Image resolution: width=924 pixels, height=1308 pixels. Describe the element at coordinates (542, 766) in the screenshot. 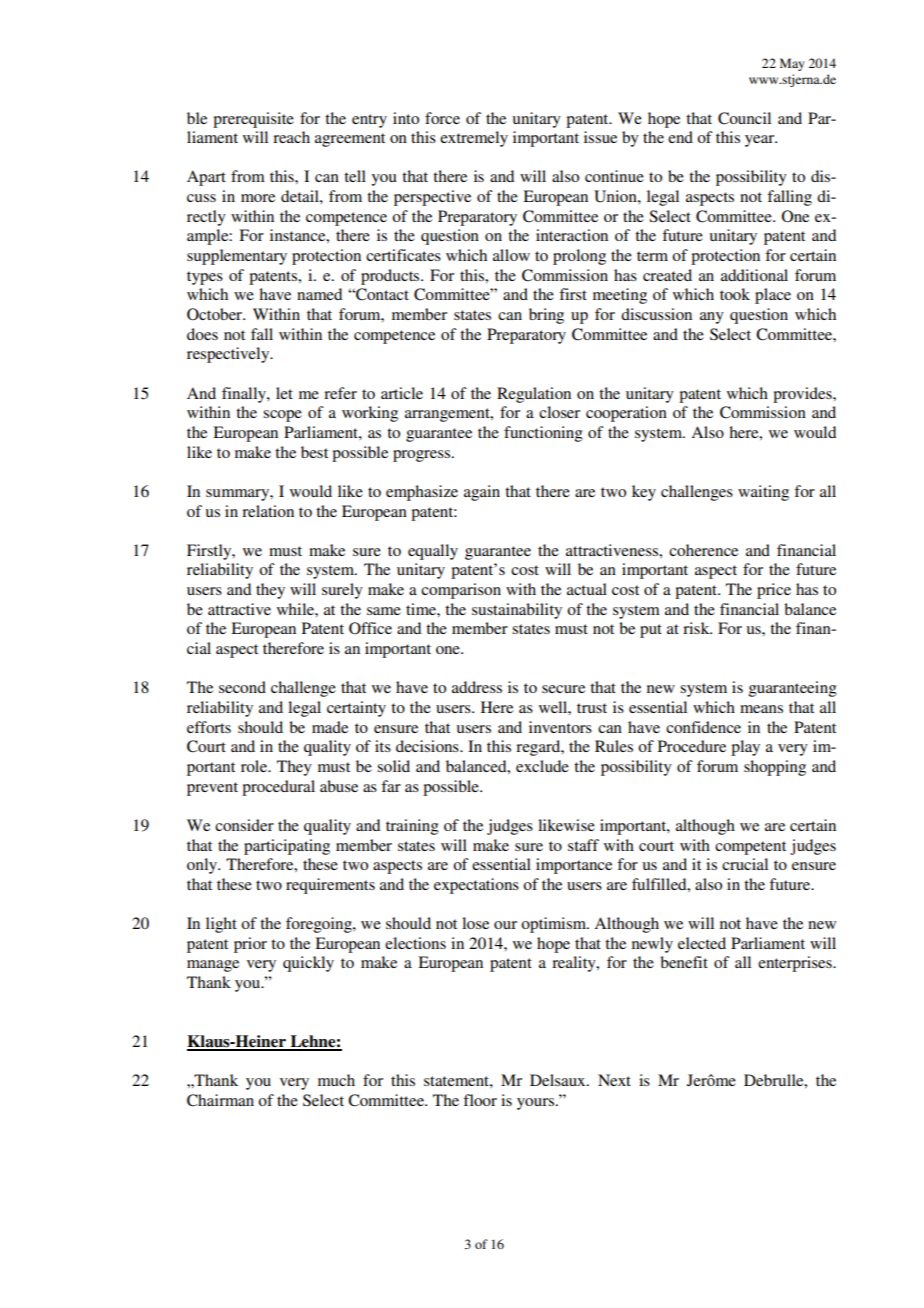

I see `exclude` at that location.
